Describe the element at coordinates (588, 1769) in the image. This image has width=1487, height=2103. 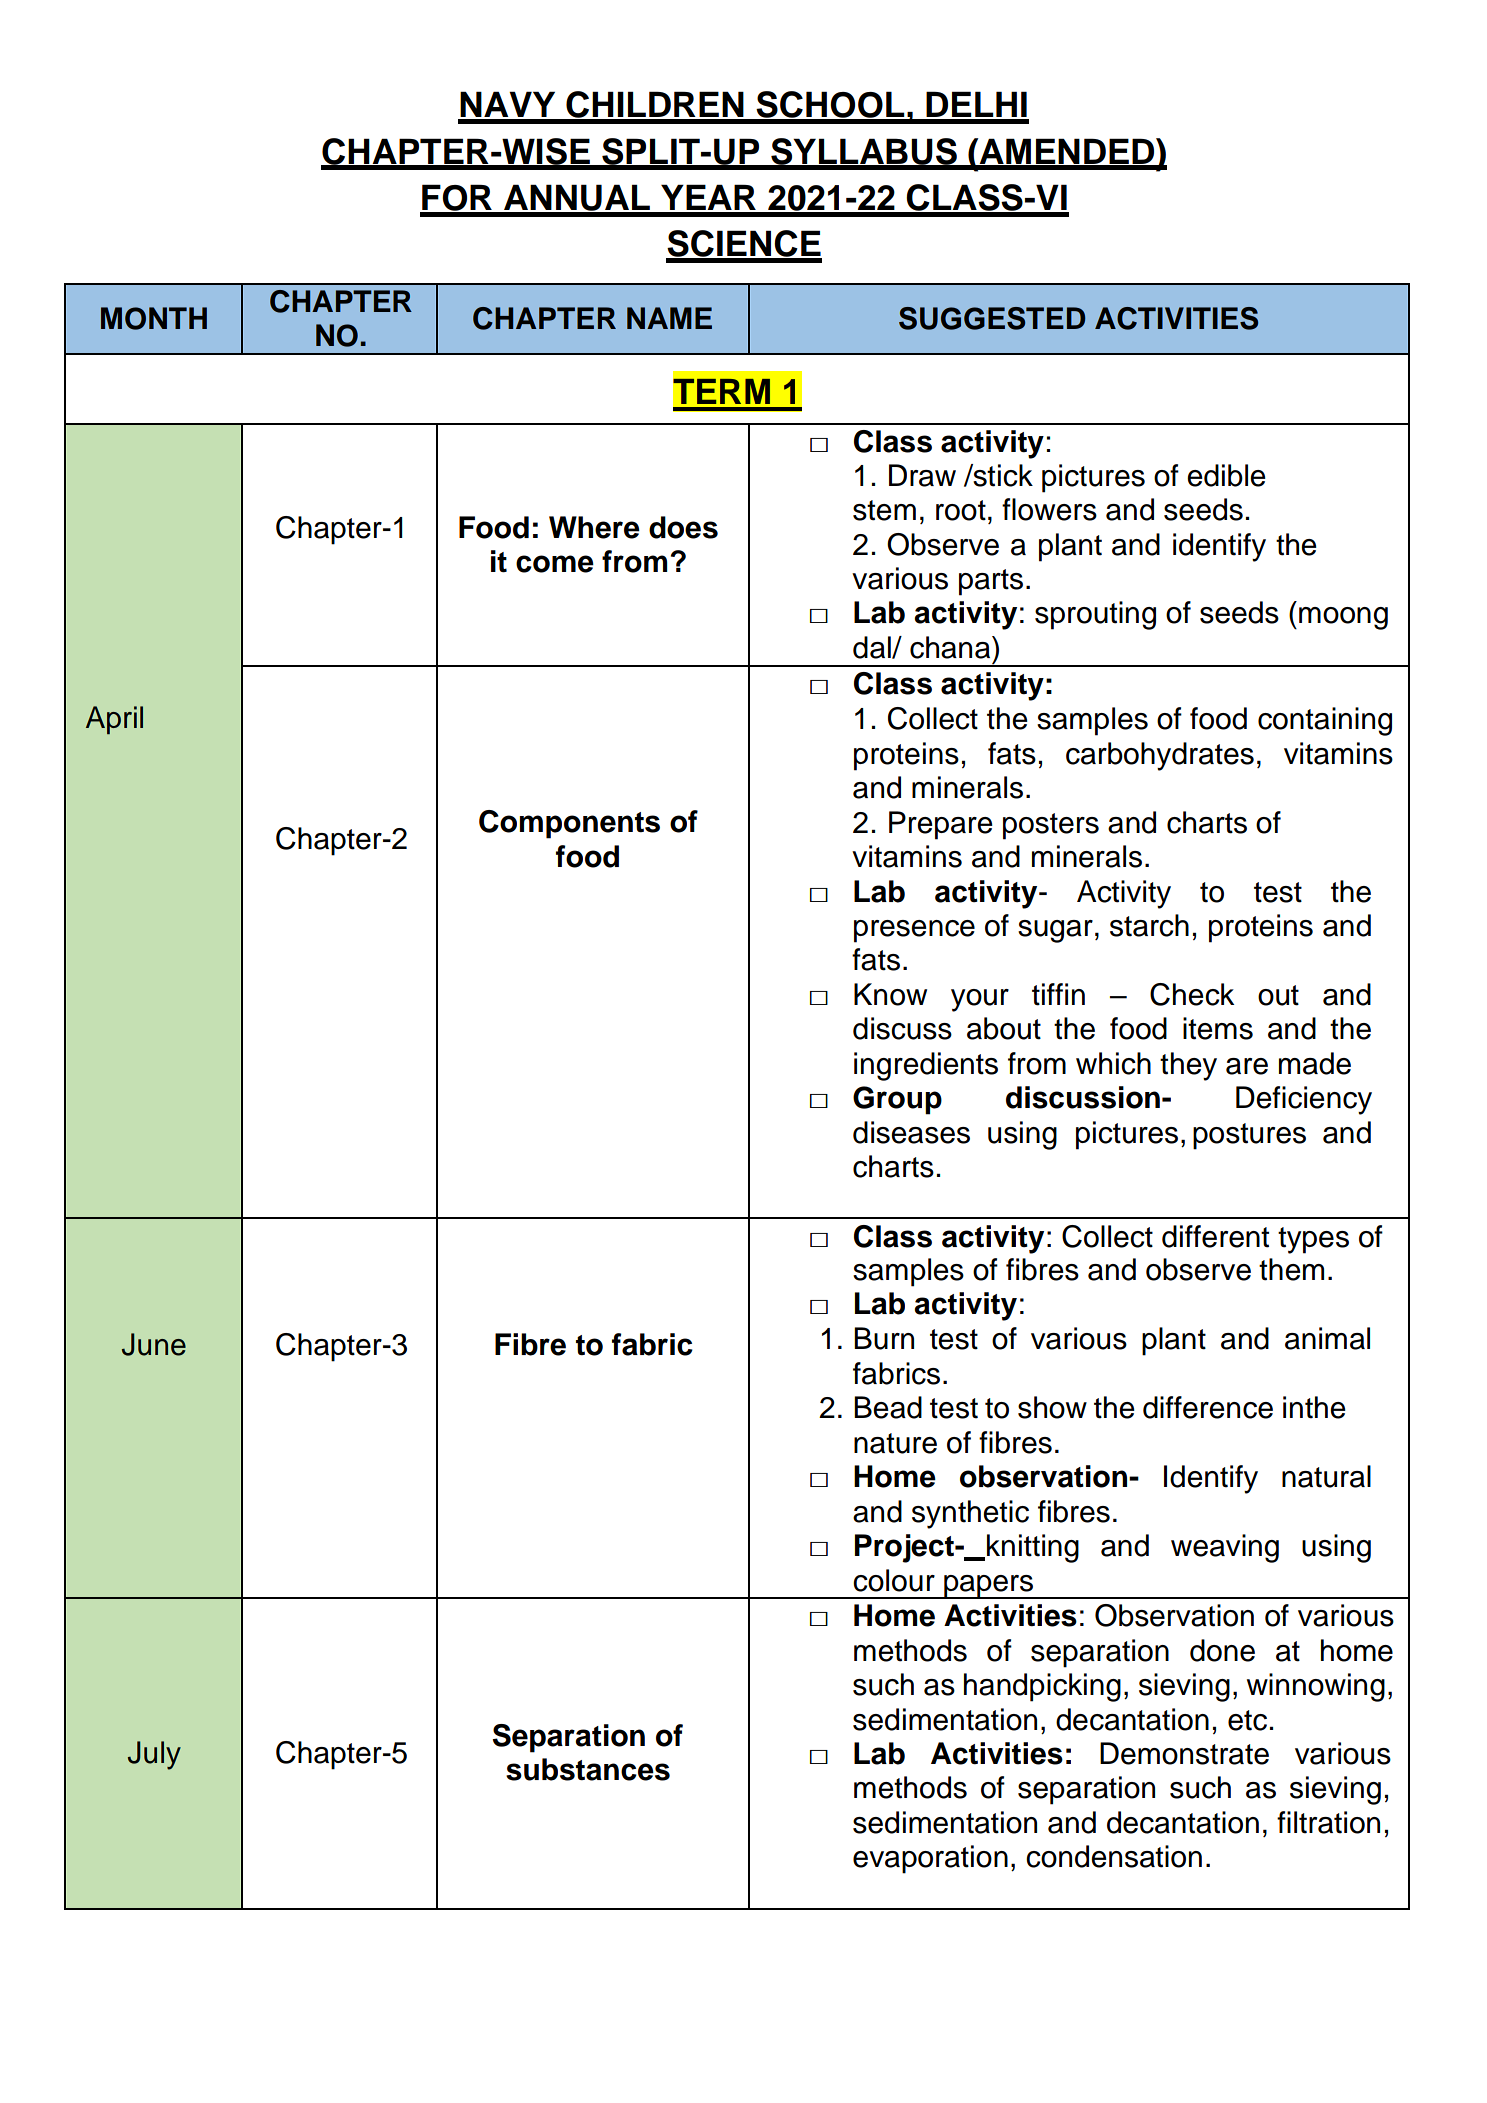
I see `substances` at that location.
